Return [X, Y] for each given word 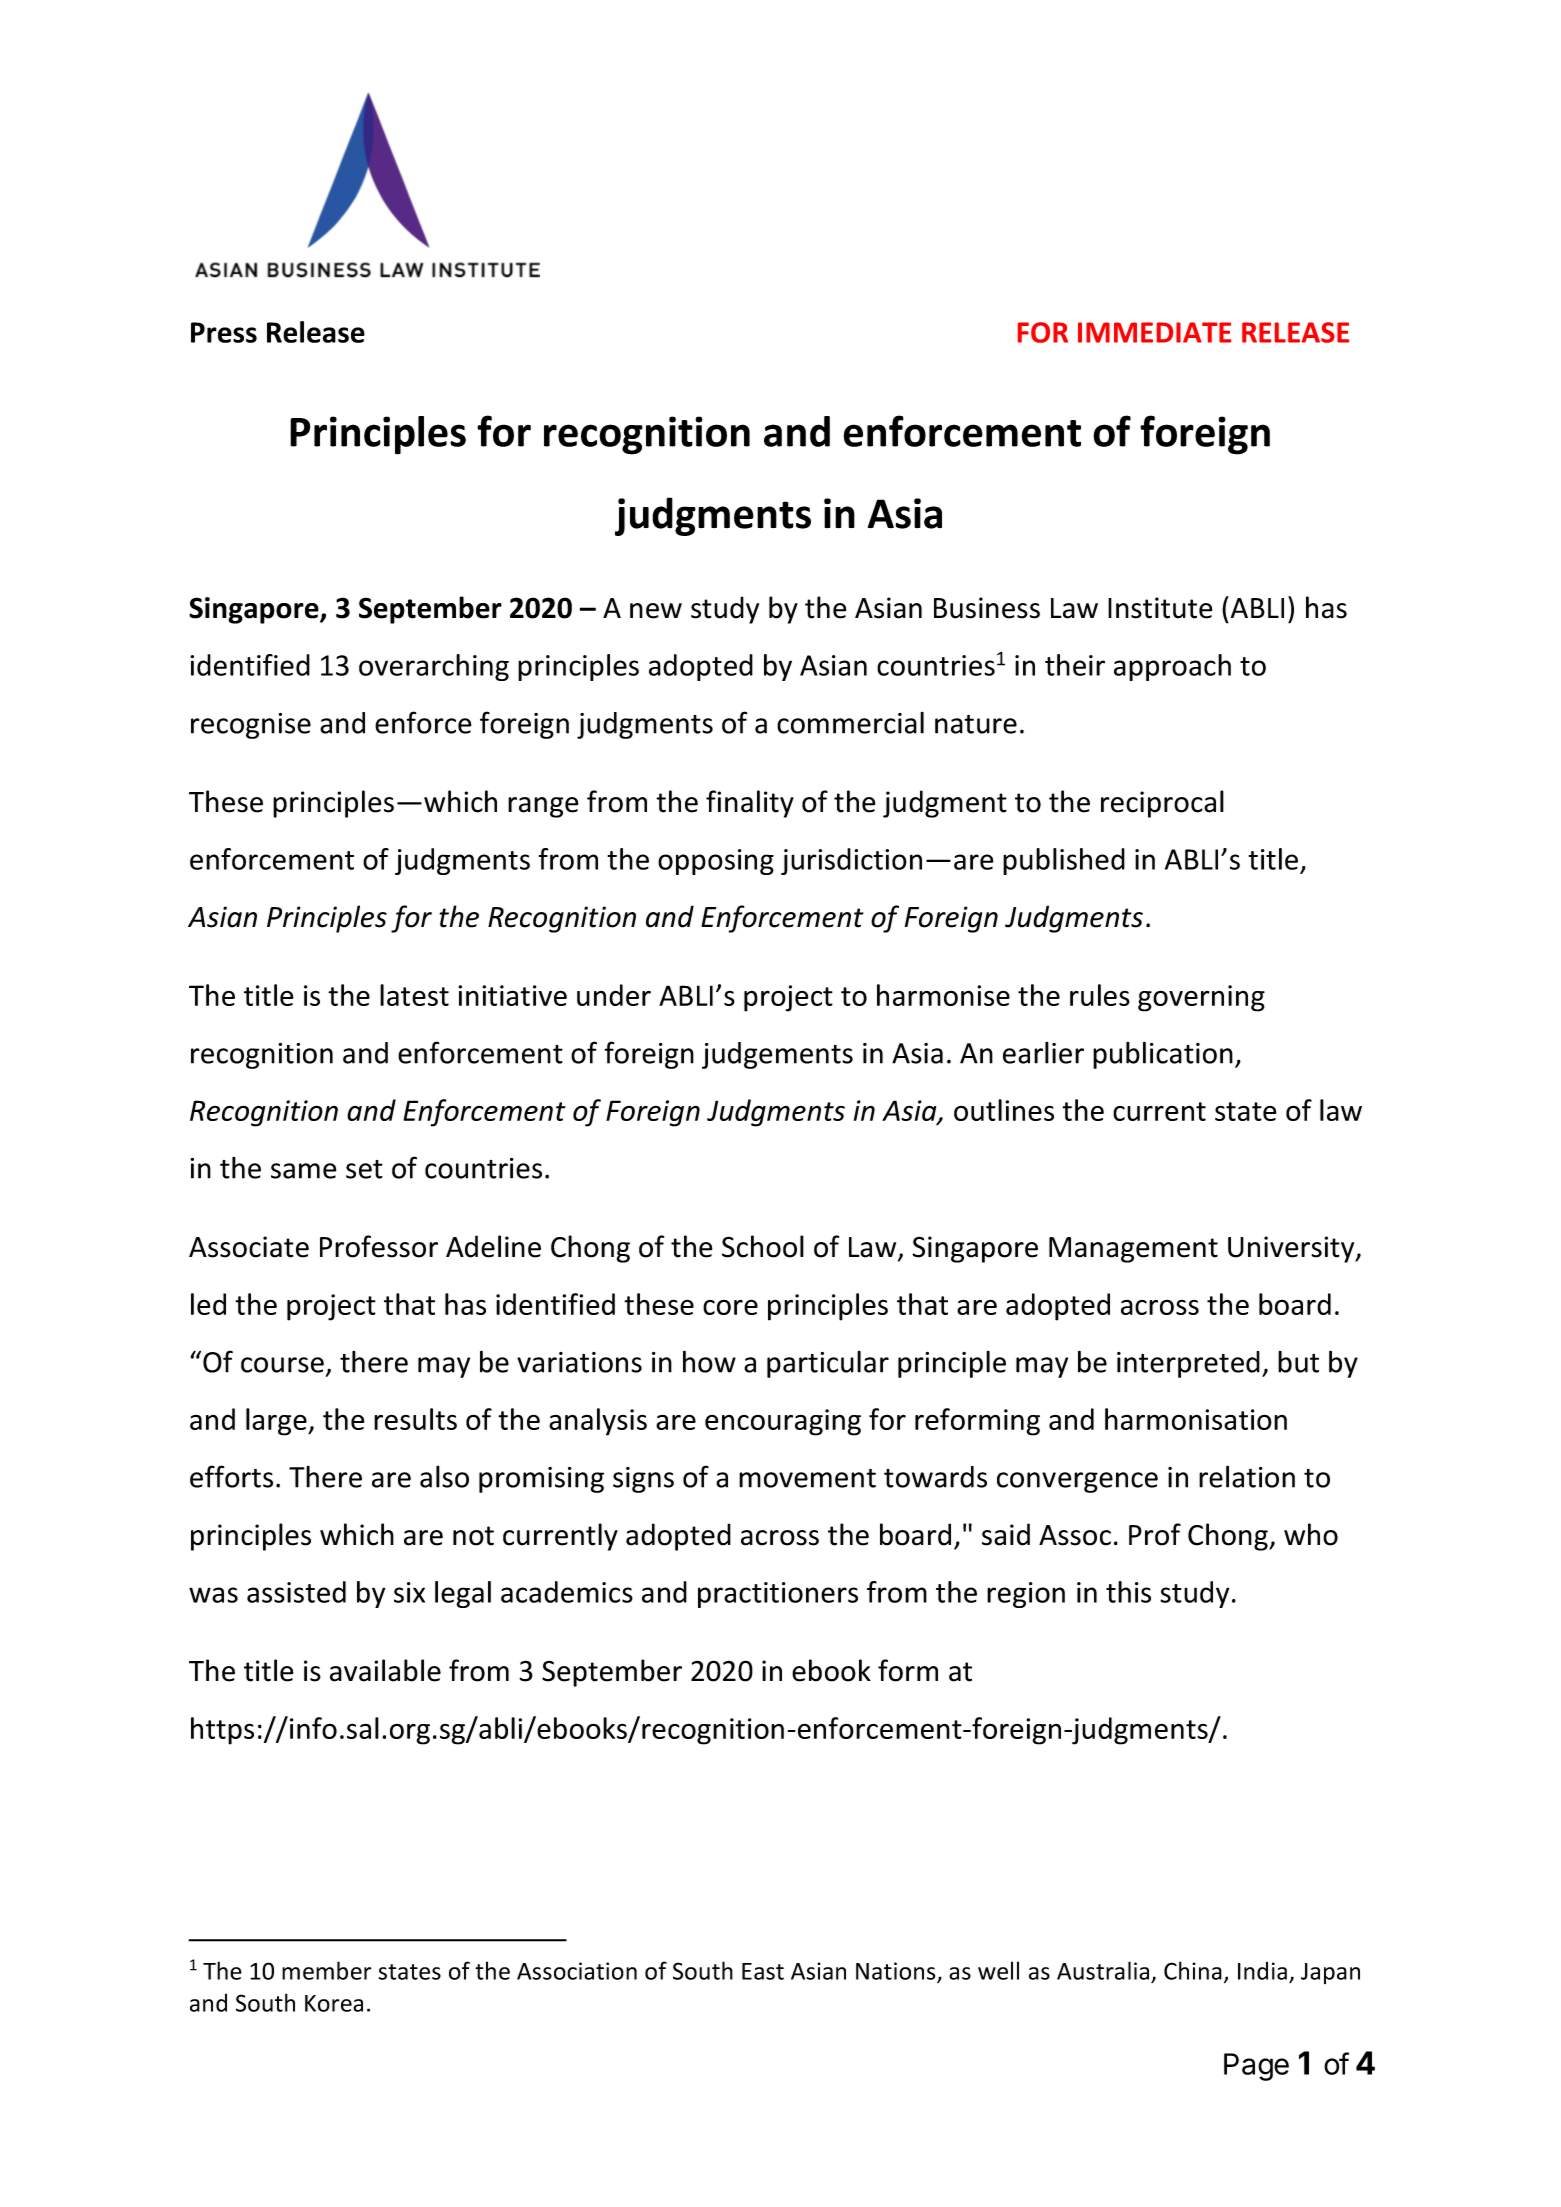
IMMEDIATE [1154, 332]
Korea [334, 2003]
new [656, 611]
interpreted [1188, 1364]
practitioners [778, 1595]
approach [1172, 667]
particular [828, 1364]
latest [414, 995]
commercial [850, 723]
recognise [251, 726]
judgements [777, 1055]
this [1128, 1592]
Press [224, 332]
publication [1163, 1055]
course [282, 1365]
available [385, 1670]
